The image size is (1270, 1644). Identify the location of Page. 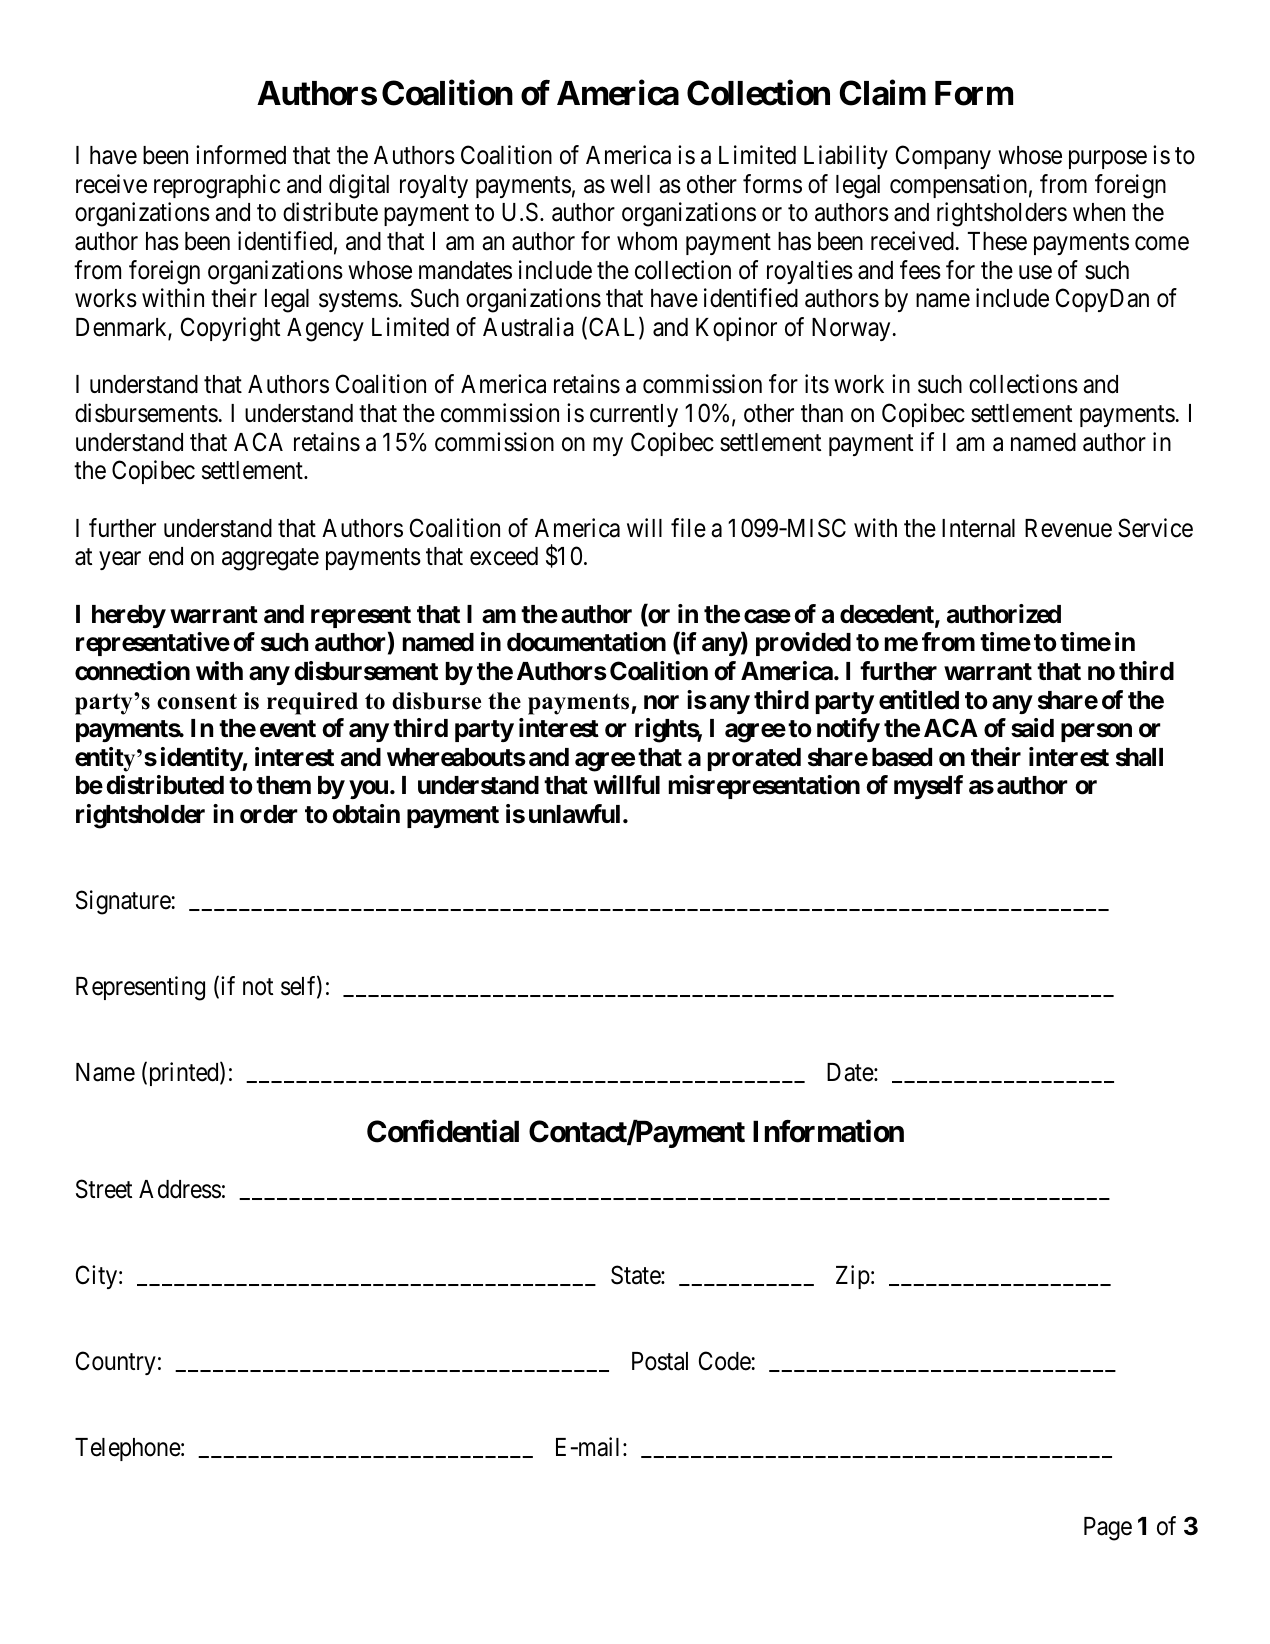
(1108, 1529).
